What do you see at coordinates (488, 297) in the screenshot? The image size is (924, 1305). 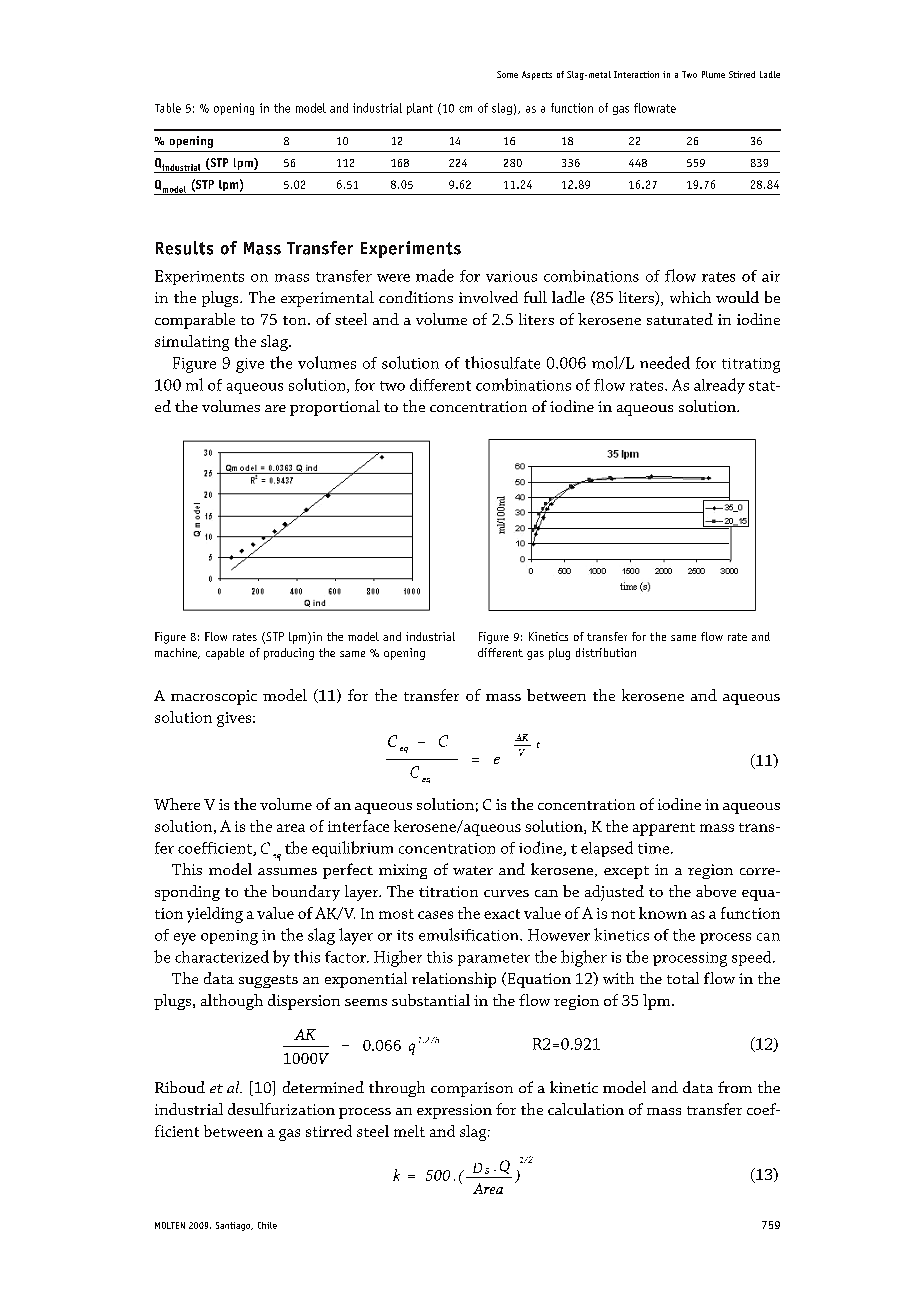 I see `involved` at bounding box center [488, 297].
